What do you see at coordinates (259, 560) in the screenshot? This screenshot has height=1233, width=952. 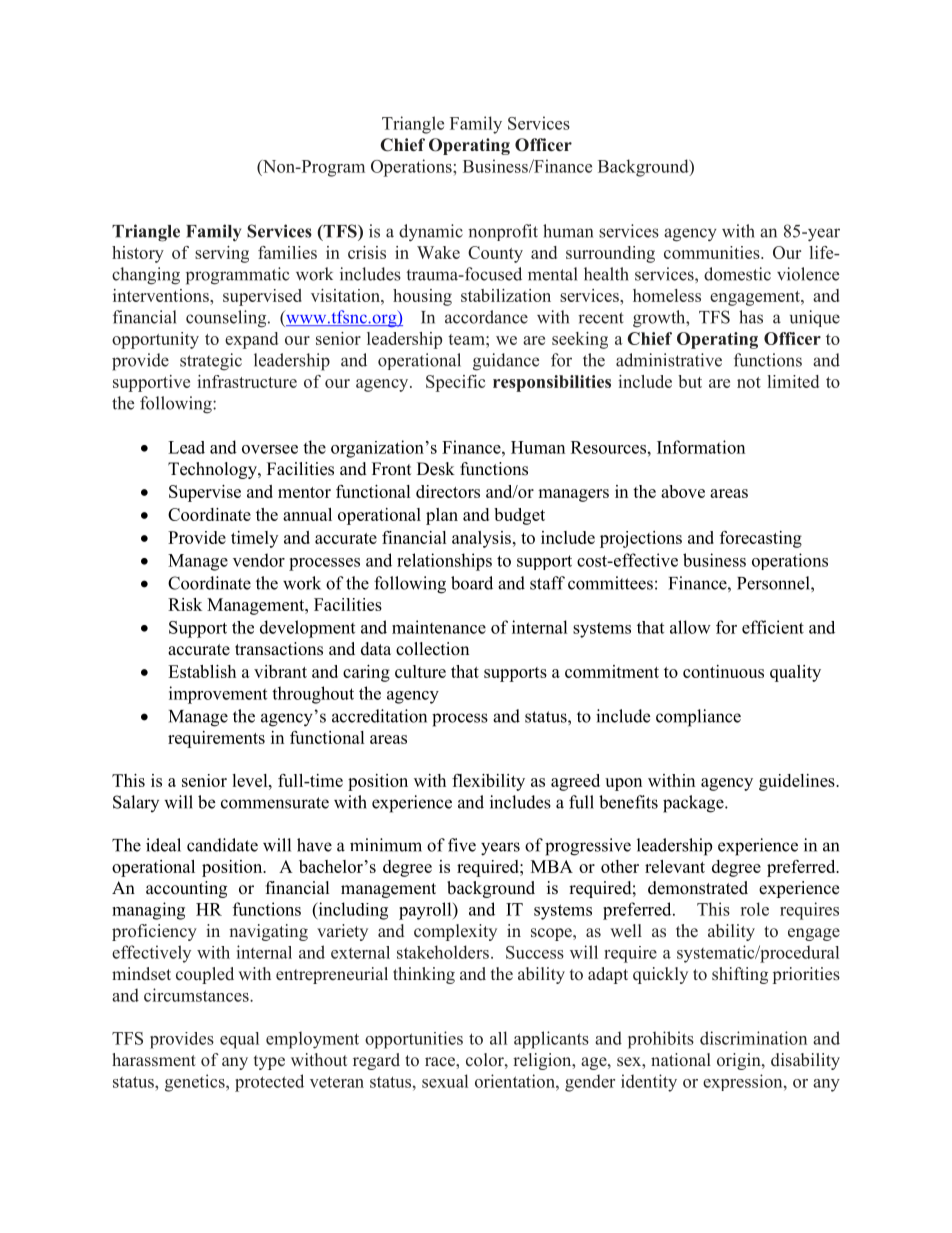 I see `vendor` at bounding box center [259, 560].
